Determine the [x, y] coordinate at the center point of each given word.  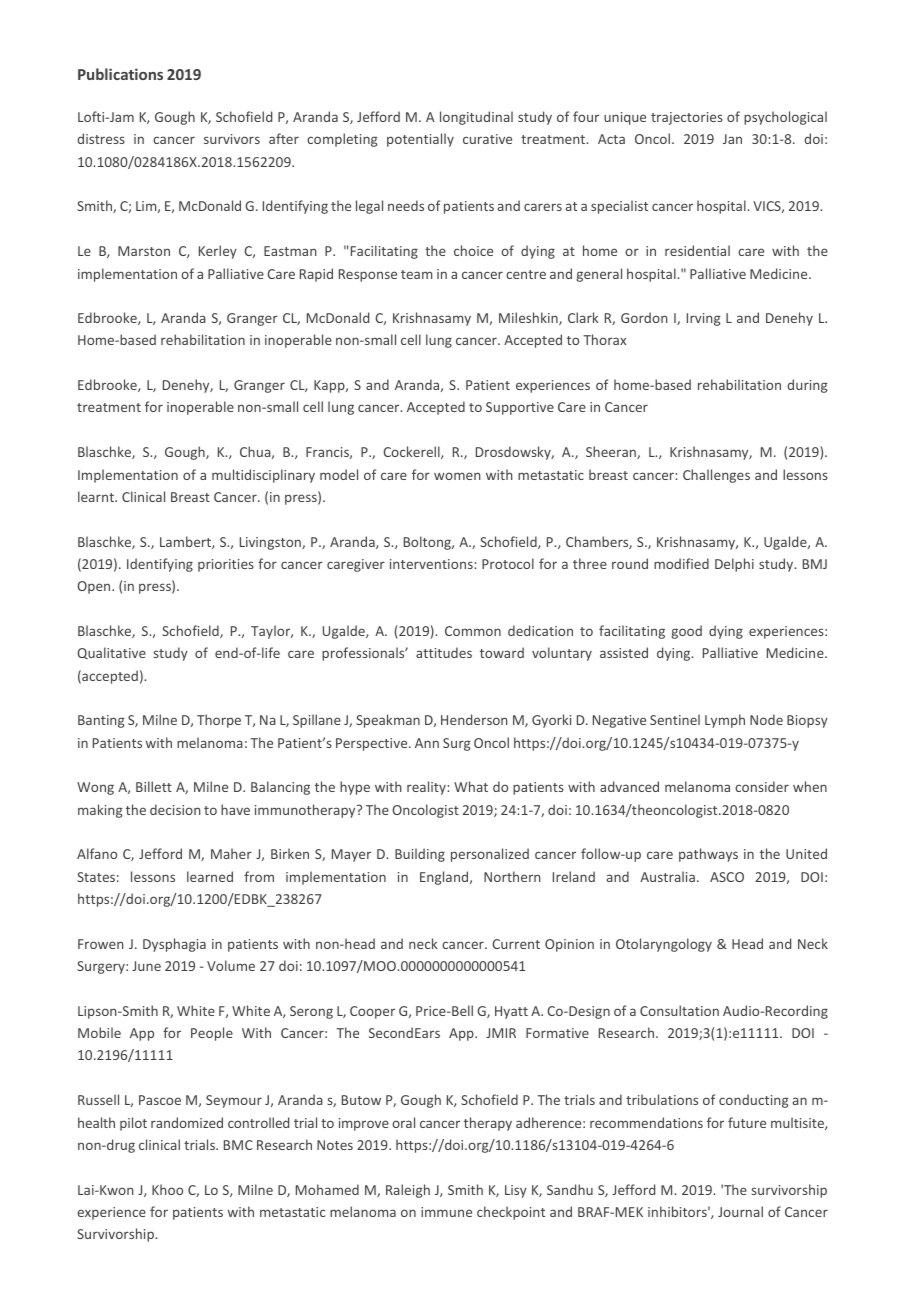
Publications [120, 74]
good [686, 632]
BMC [238, 1145]
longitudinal [476, 118]
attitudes [444, 652]
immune [446, 1212]
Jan [732, 139]
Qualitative [112, 653]
